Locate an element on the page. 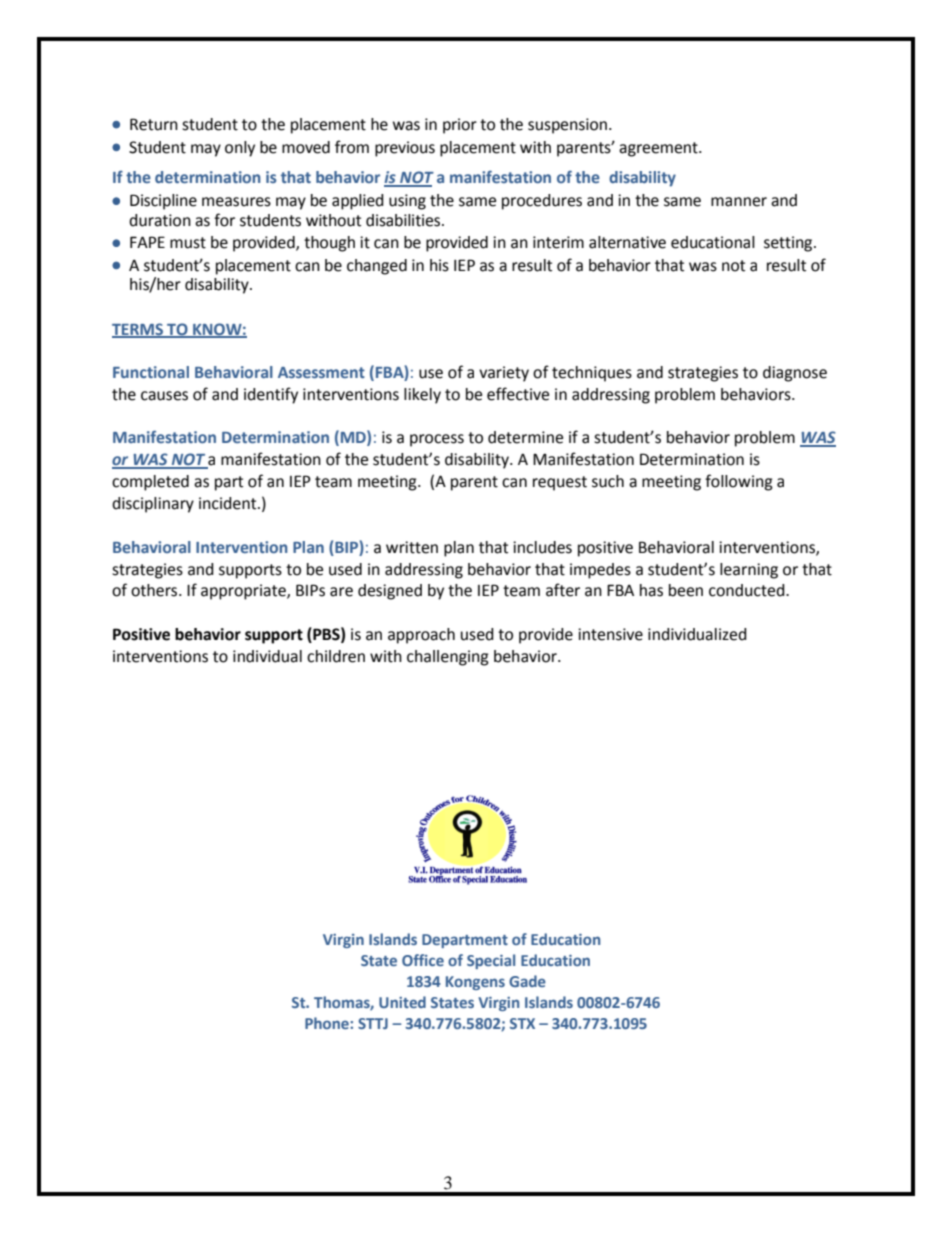 The height and width of the page is (1233, 952). agreement is located at coordinates (659, 149).
